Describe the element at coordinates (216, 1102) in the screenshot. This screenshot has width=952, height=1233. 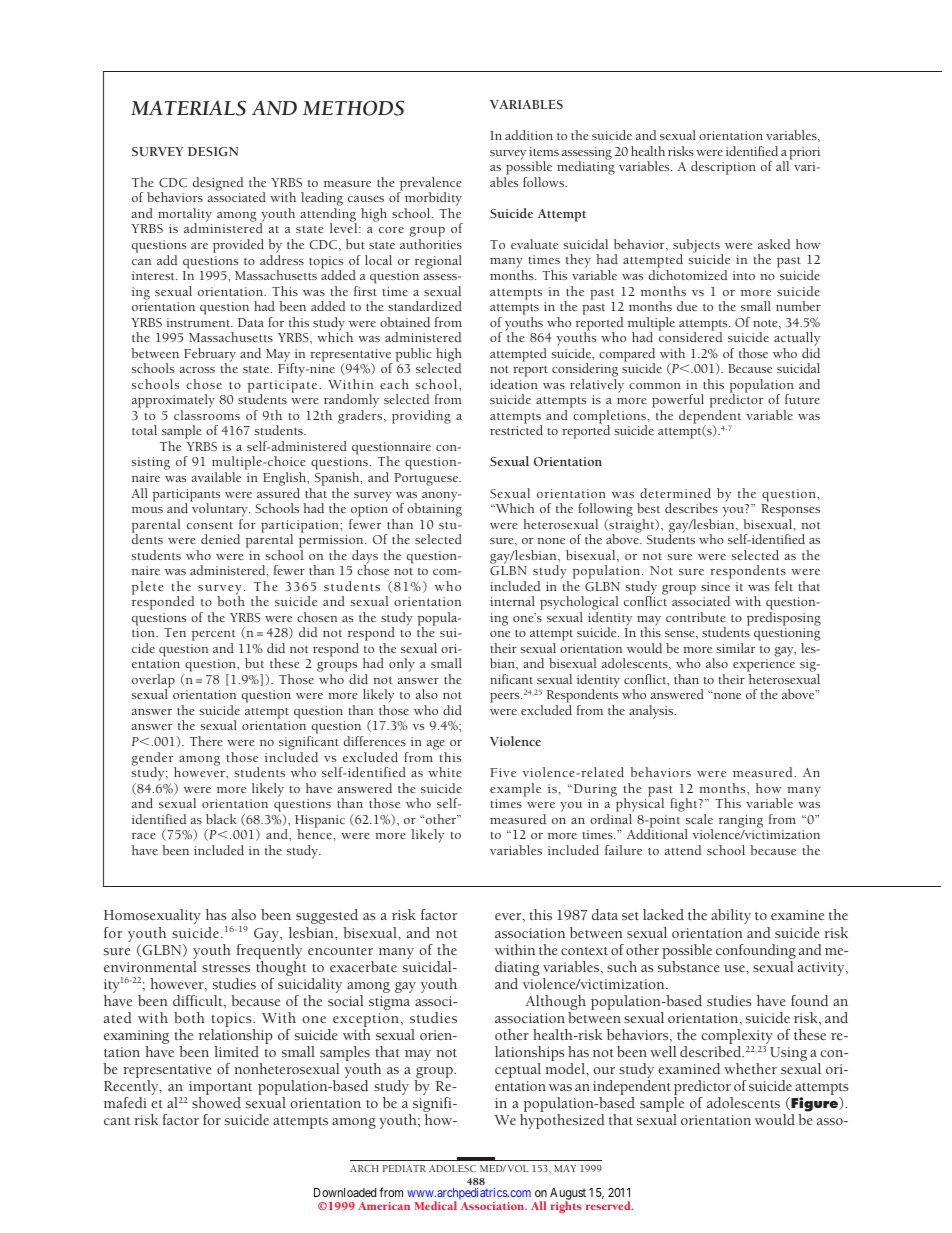
I see `showed` at that location.
